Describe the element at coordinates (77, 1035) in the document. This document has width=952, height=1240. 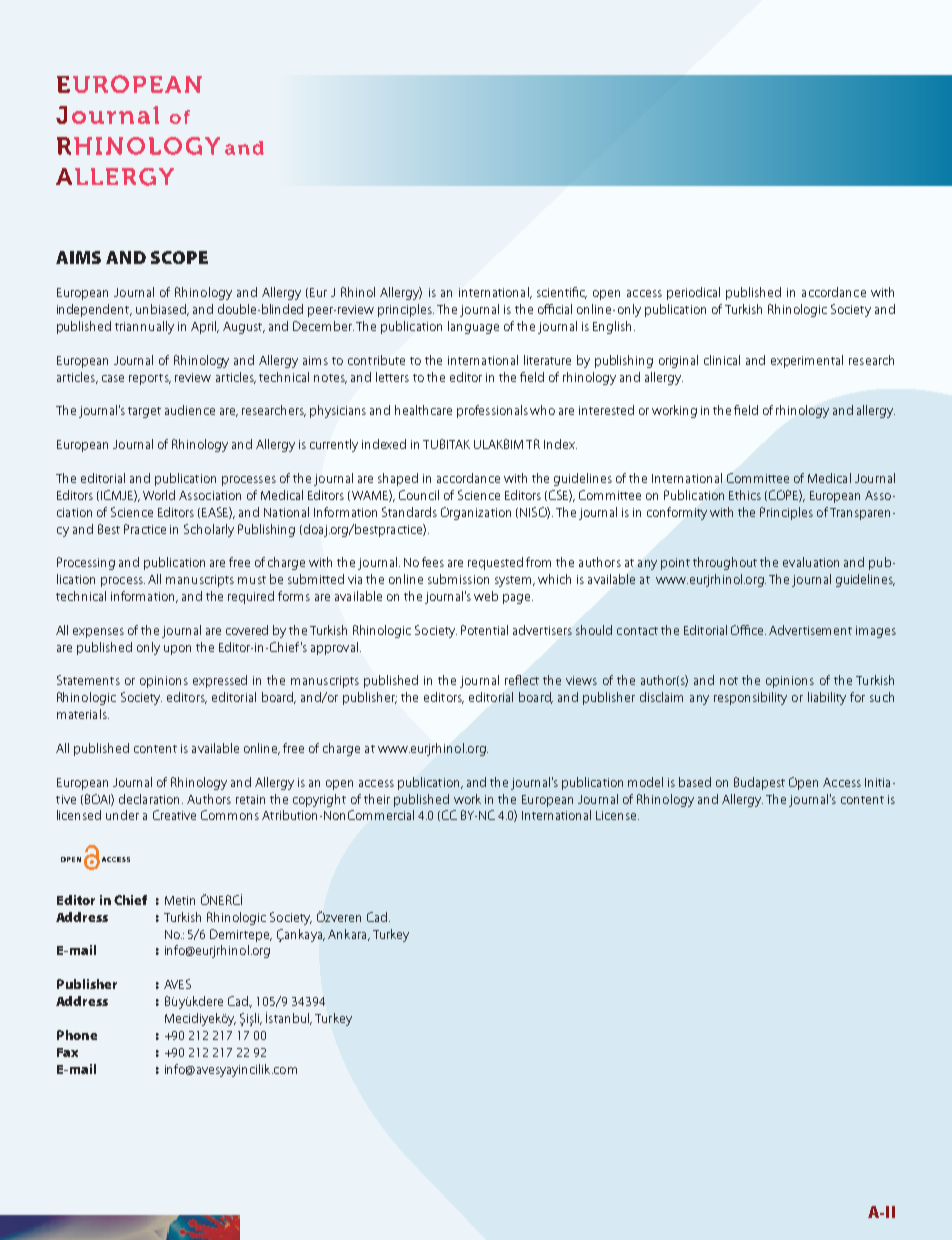
I see `Phone` at that location.
